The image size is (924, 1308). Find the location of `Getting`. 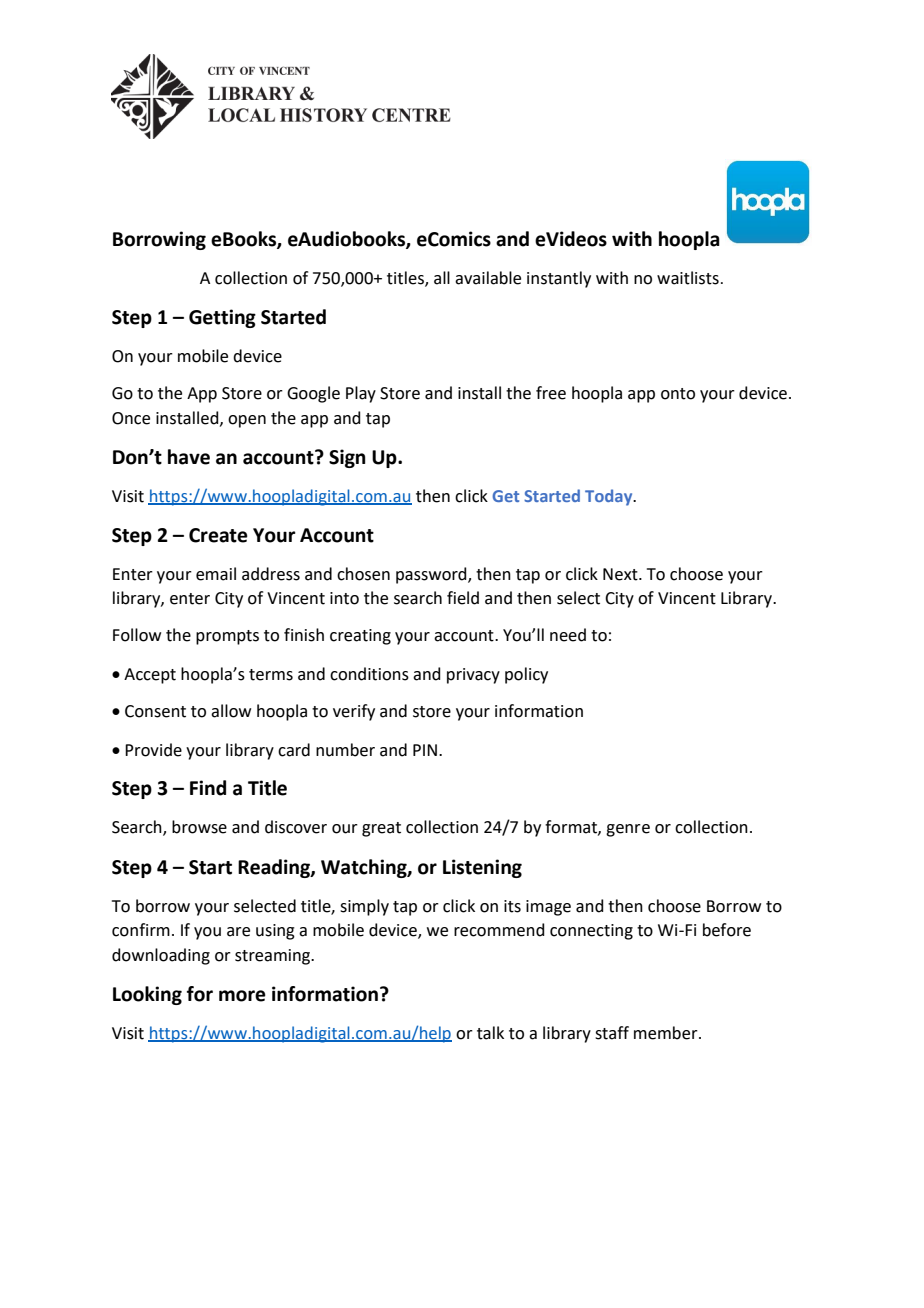

Getting is located at coordinates (222, 318).
